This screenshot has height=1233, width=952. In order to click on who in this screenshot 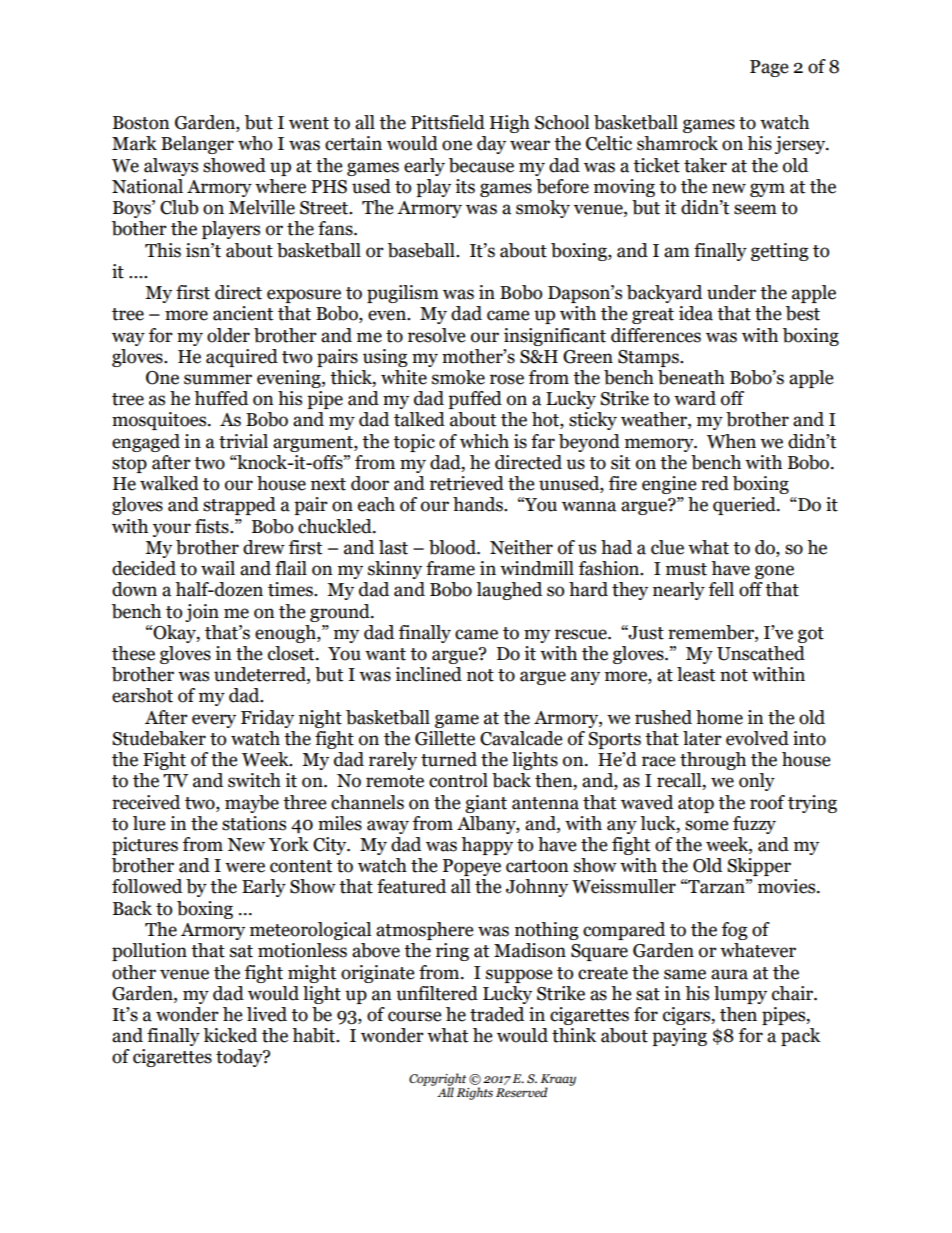, I will do `click(255, 143)`.
